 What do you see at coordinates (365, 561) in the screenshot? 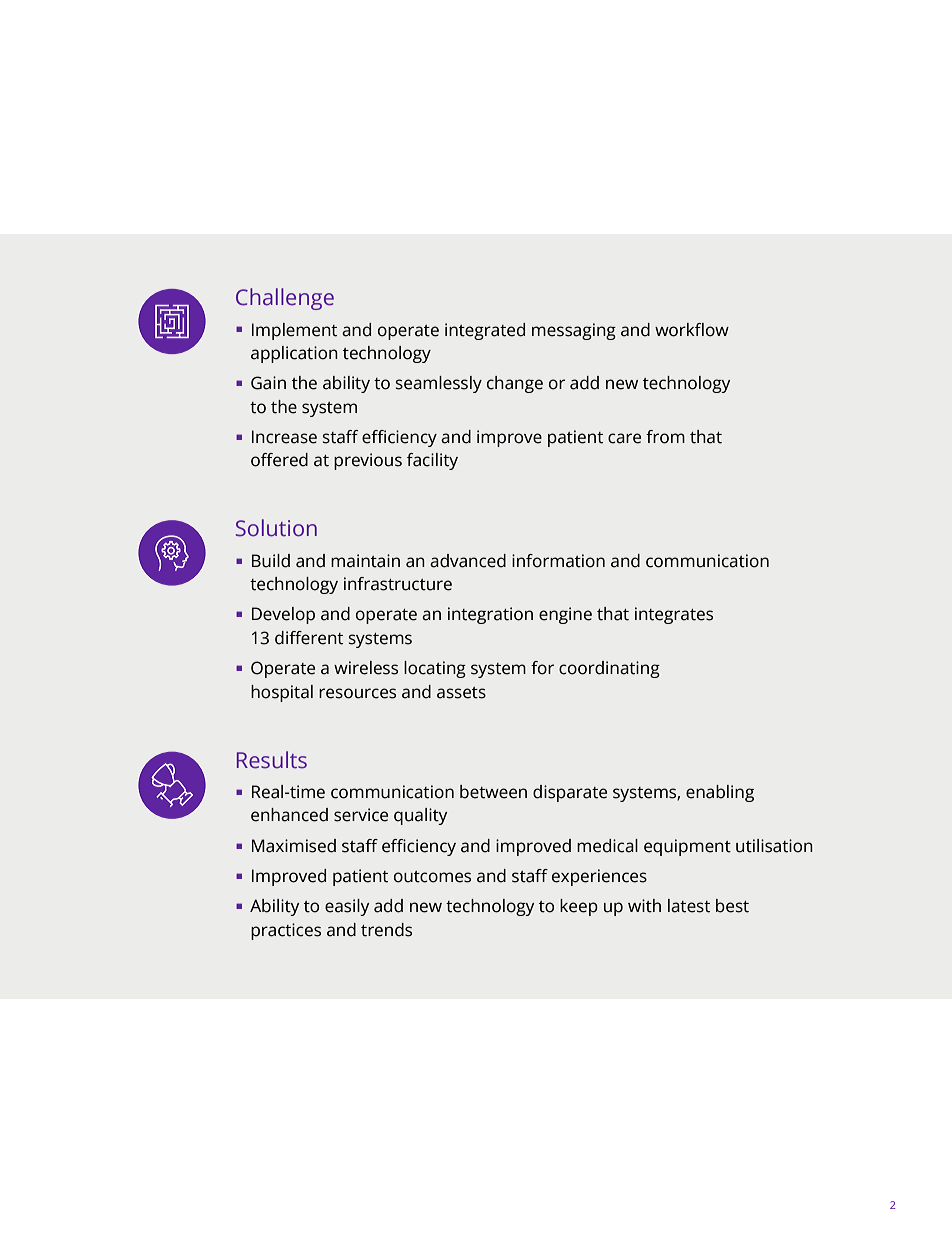
I see `maintain` at bounding box center [365, 561].
